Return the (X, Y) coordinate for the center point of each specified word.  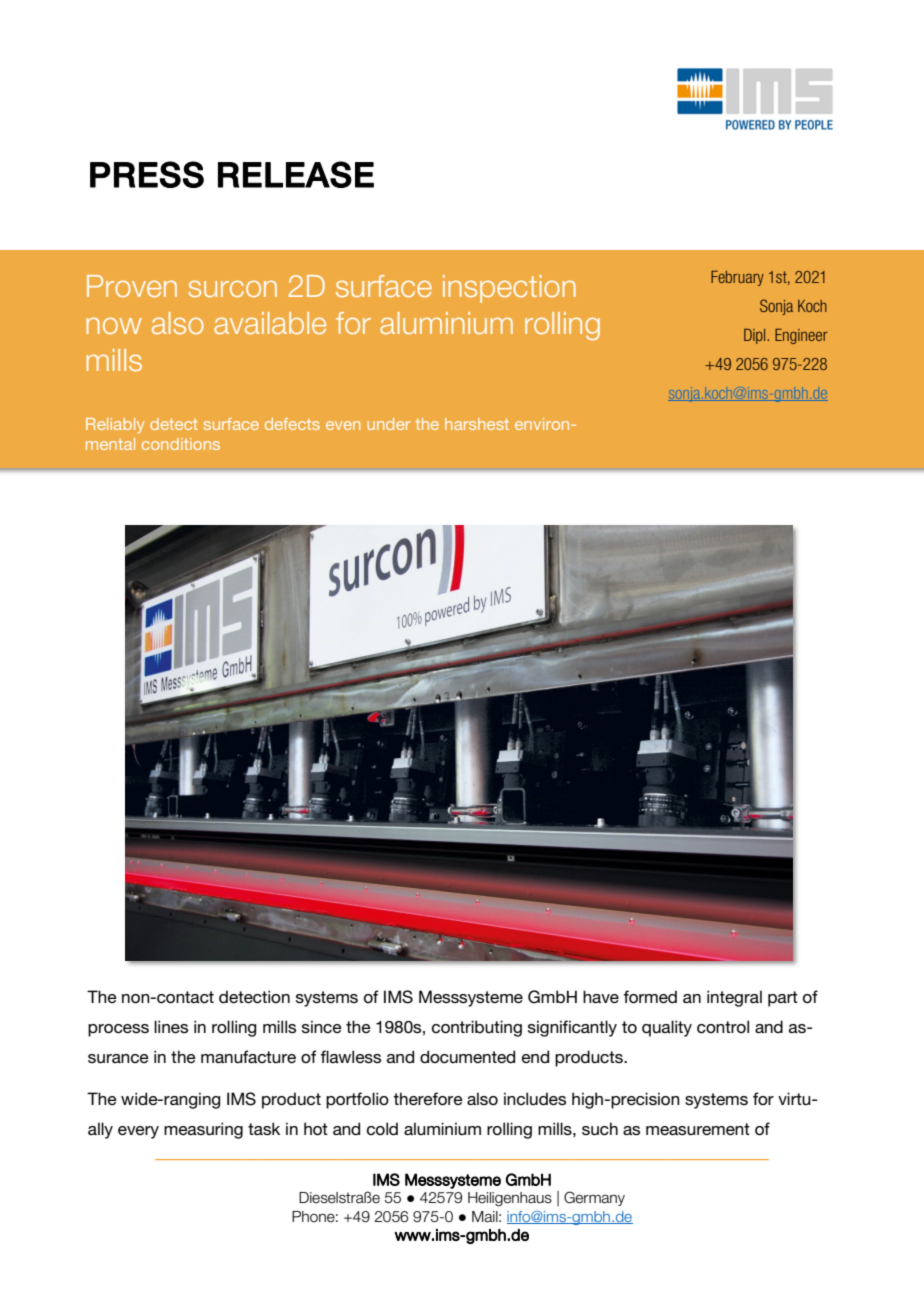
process (118, 1030)
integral (734, 998)
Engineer (801, 336)
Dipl (754, 336)
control (723, 1027)
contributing (477, 1028)
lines (171, 1026)
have (601, 996)
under (388, 424)
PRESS (147, 174)
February (737, 278)
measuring (203, 1130)
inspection (509, 289)
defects (292, 424)
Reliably (115, 426)
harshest (477, 424)
